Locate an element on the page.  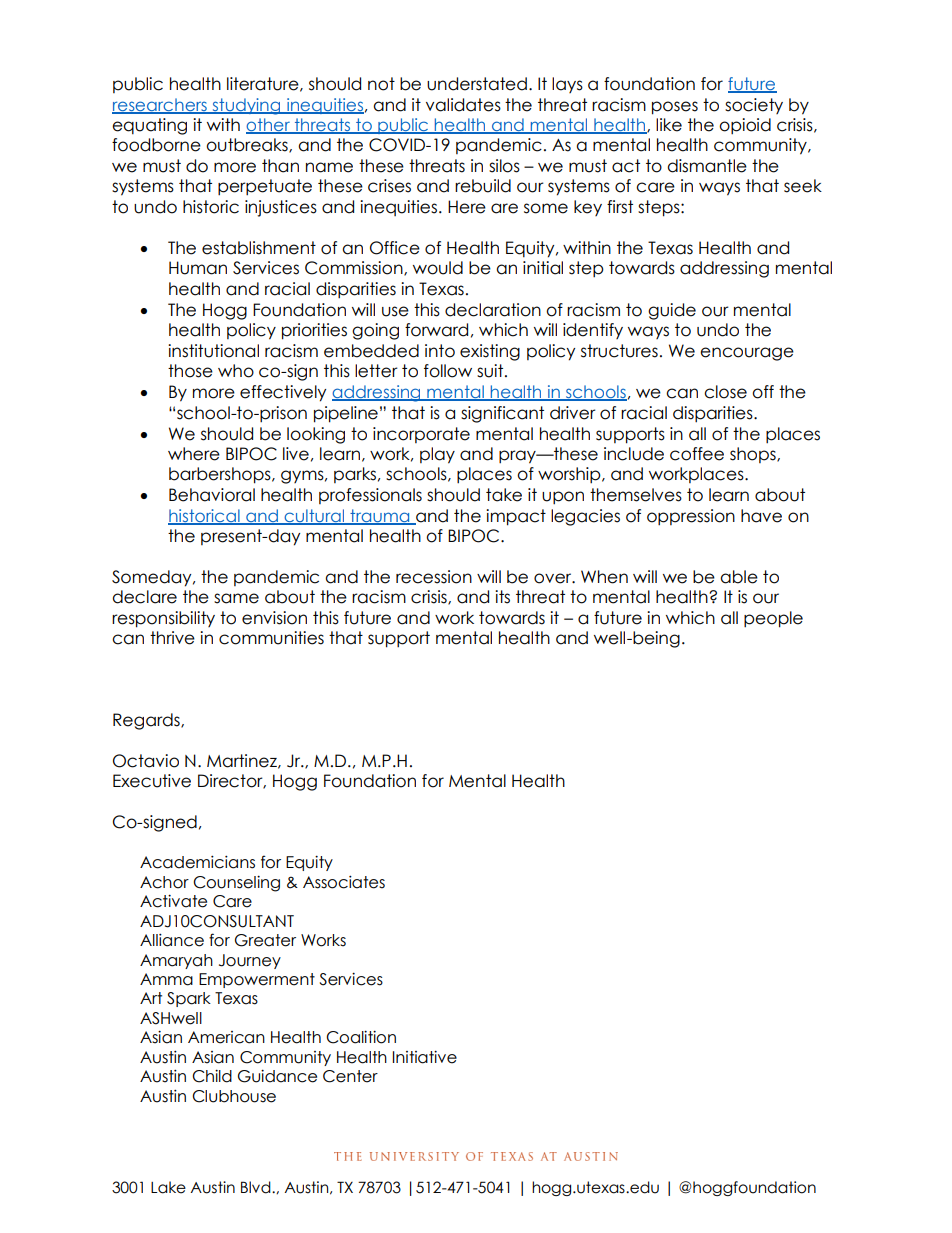
same is located at coordinates (236, 598).
